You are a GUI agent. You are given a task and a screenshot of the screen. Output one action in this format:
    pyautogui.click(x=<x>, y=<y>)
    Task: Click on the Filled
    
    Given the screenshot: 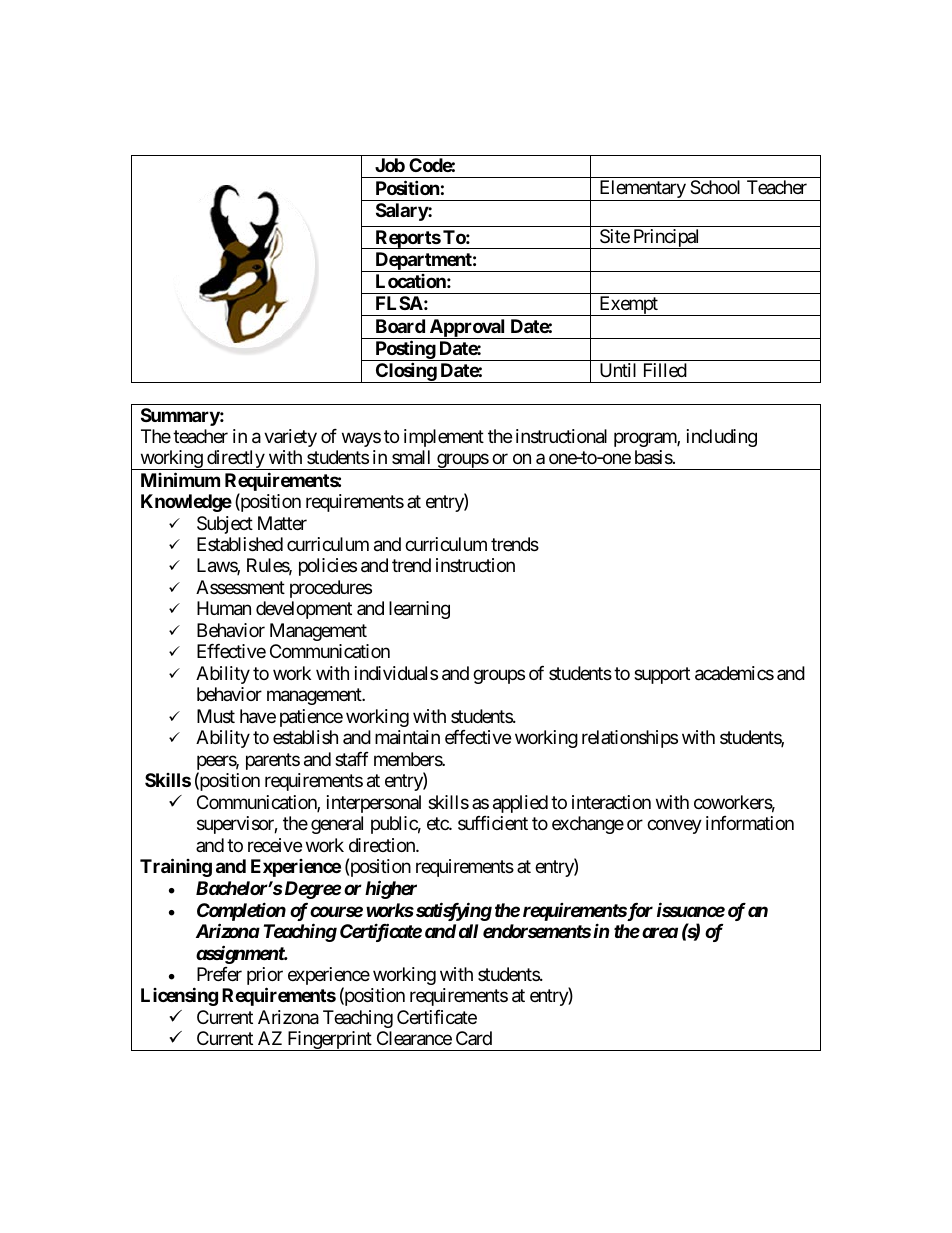 What is the action you would take?
    pyautogui.click(x=665, y=370)
